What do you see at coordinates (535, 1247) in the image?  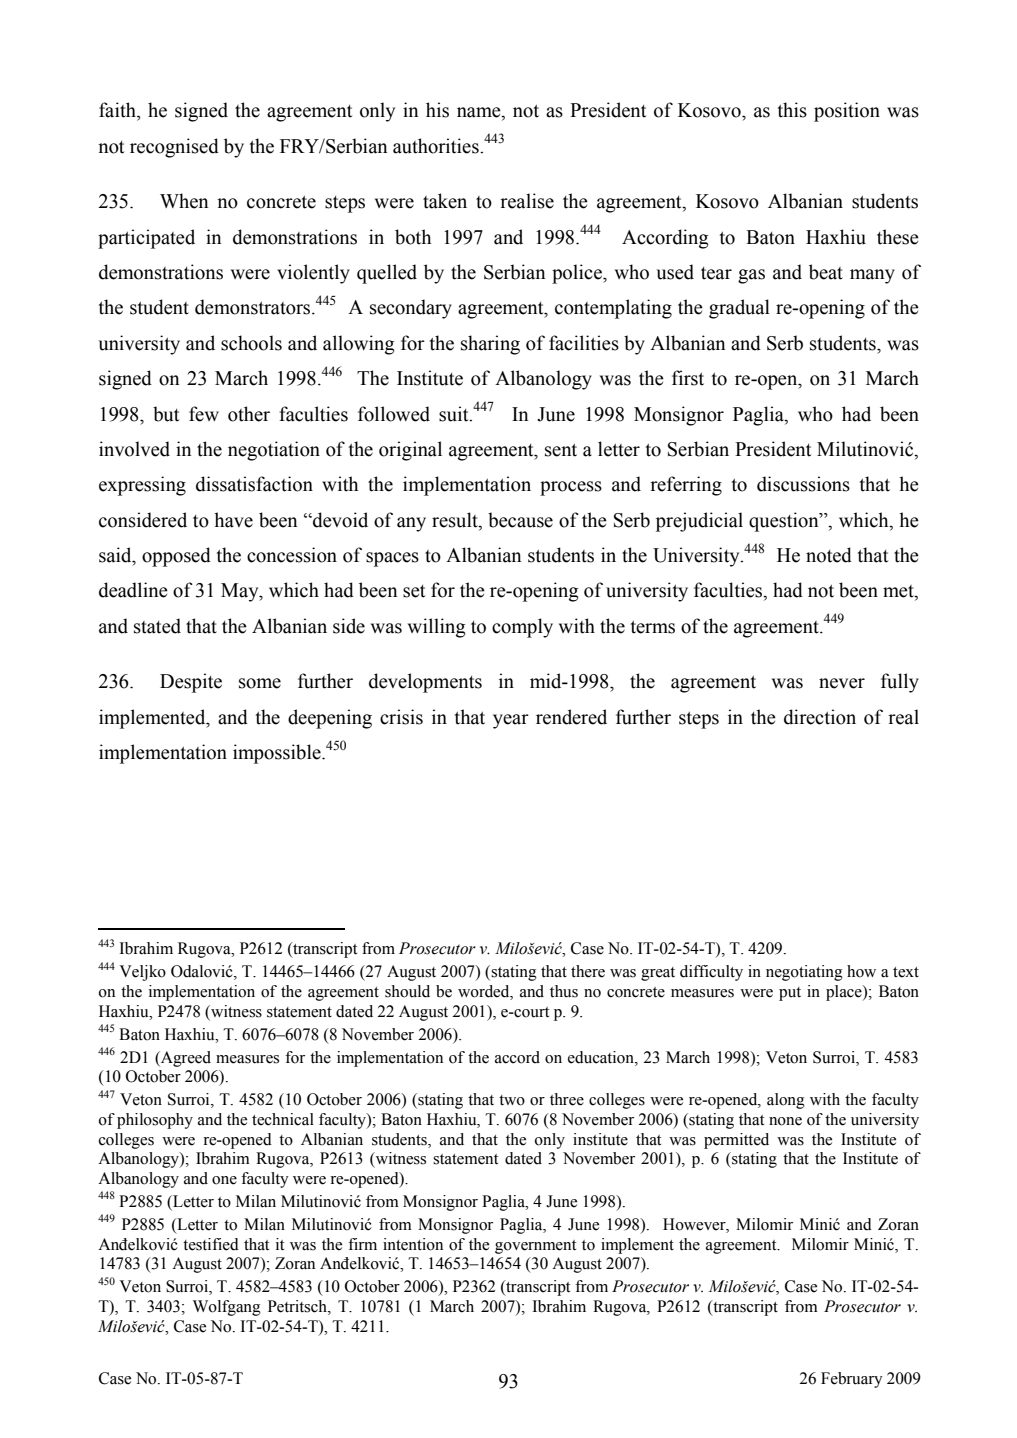 I see `government` at bounding box center [535, 1247].
